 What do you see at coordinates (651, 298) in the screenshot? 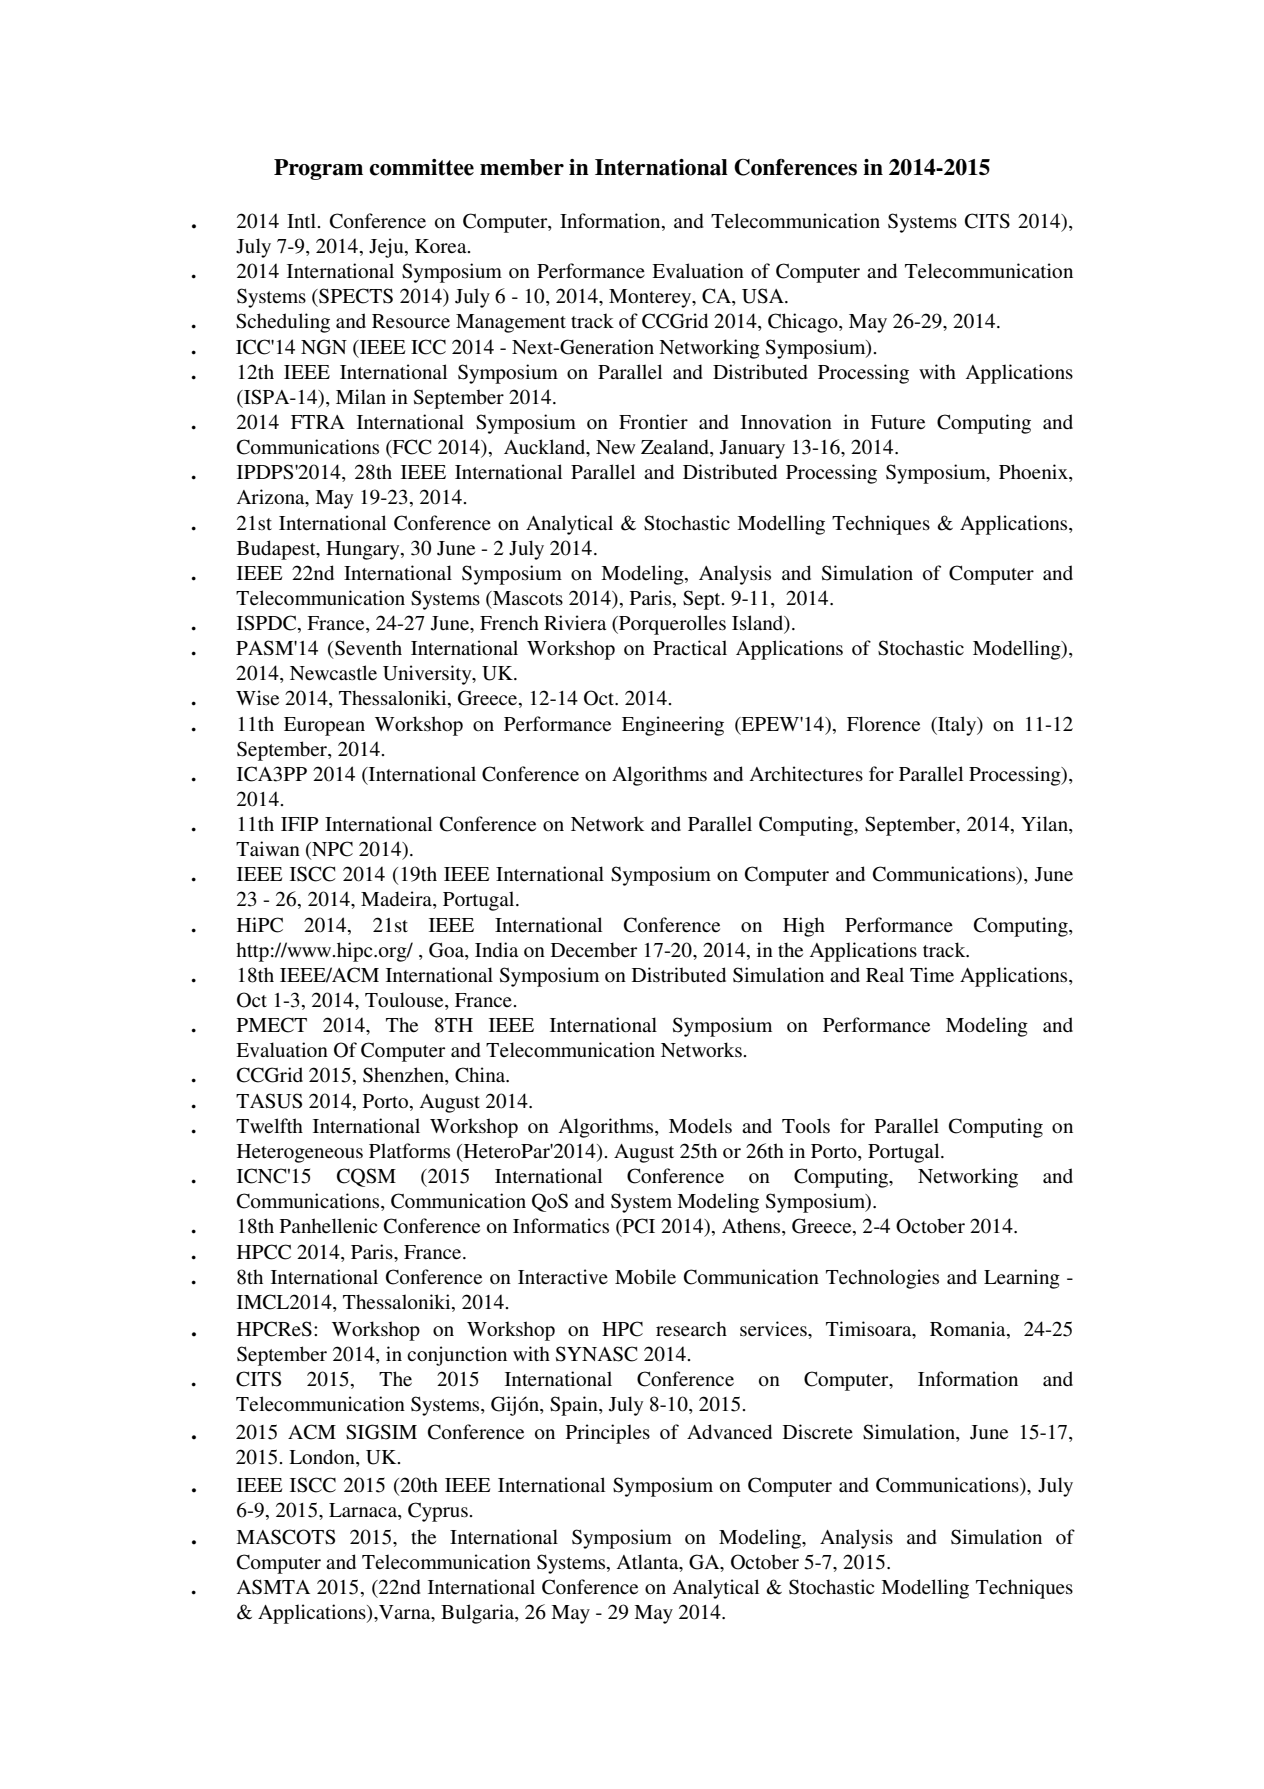
I see `Monterey` at bounding box center [651, 298].
